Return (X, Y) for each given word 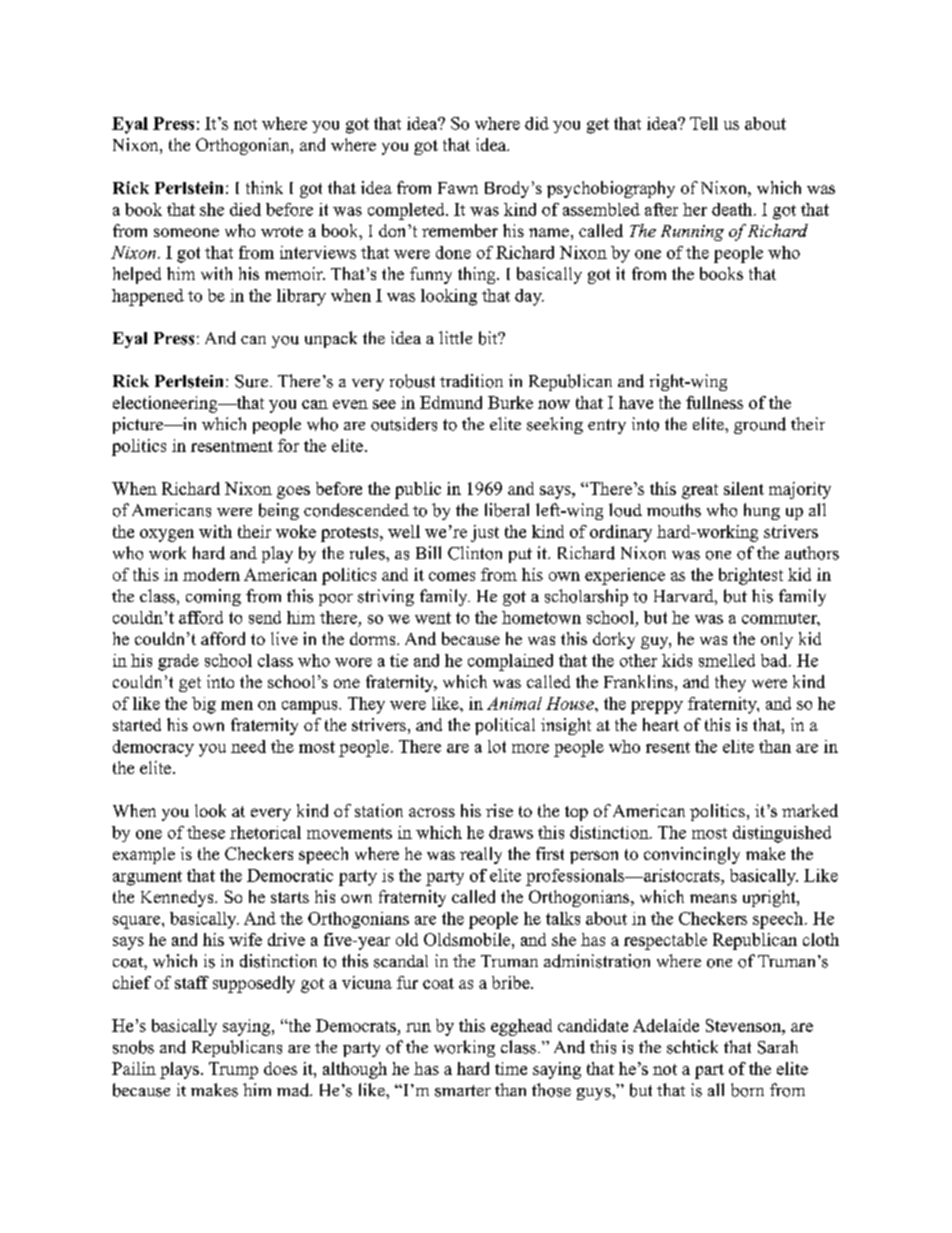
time (511, 1068)
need (248, 746)
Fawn (458, 188)
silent (744, 488)
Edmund (451, 402)
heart (661, 724)
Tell (704, 123)
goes (293, 492)
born (747, 1090)
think (264, 187)
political (505, 726)
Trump (233, 1070)
